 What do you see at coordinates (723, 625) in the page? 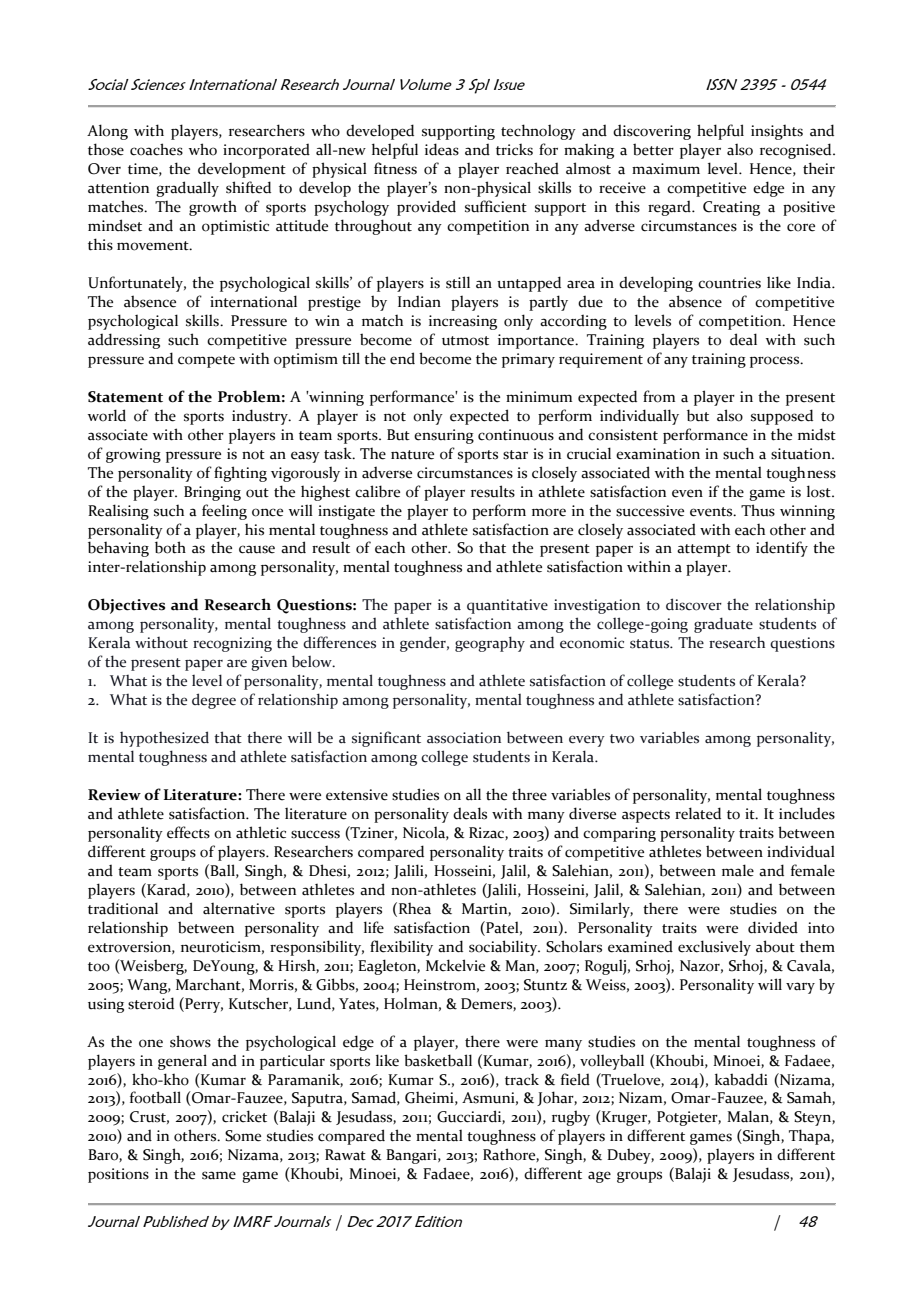
I see `graduate` at bounding box center [723, 625].
